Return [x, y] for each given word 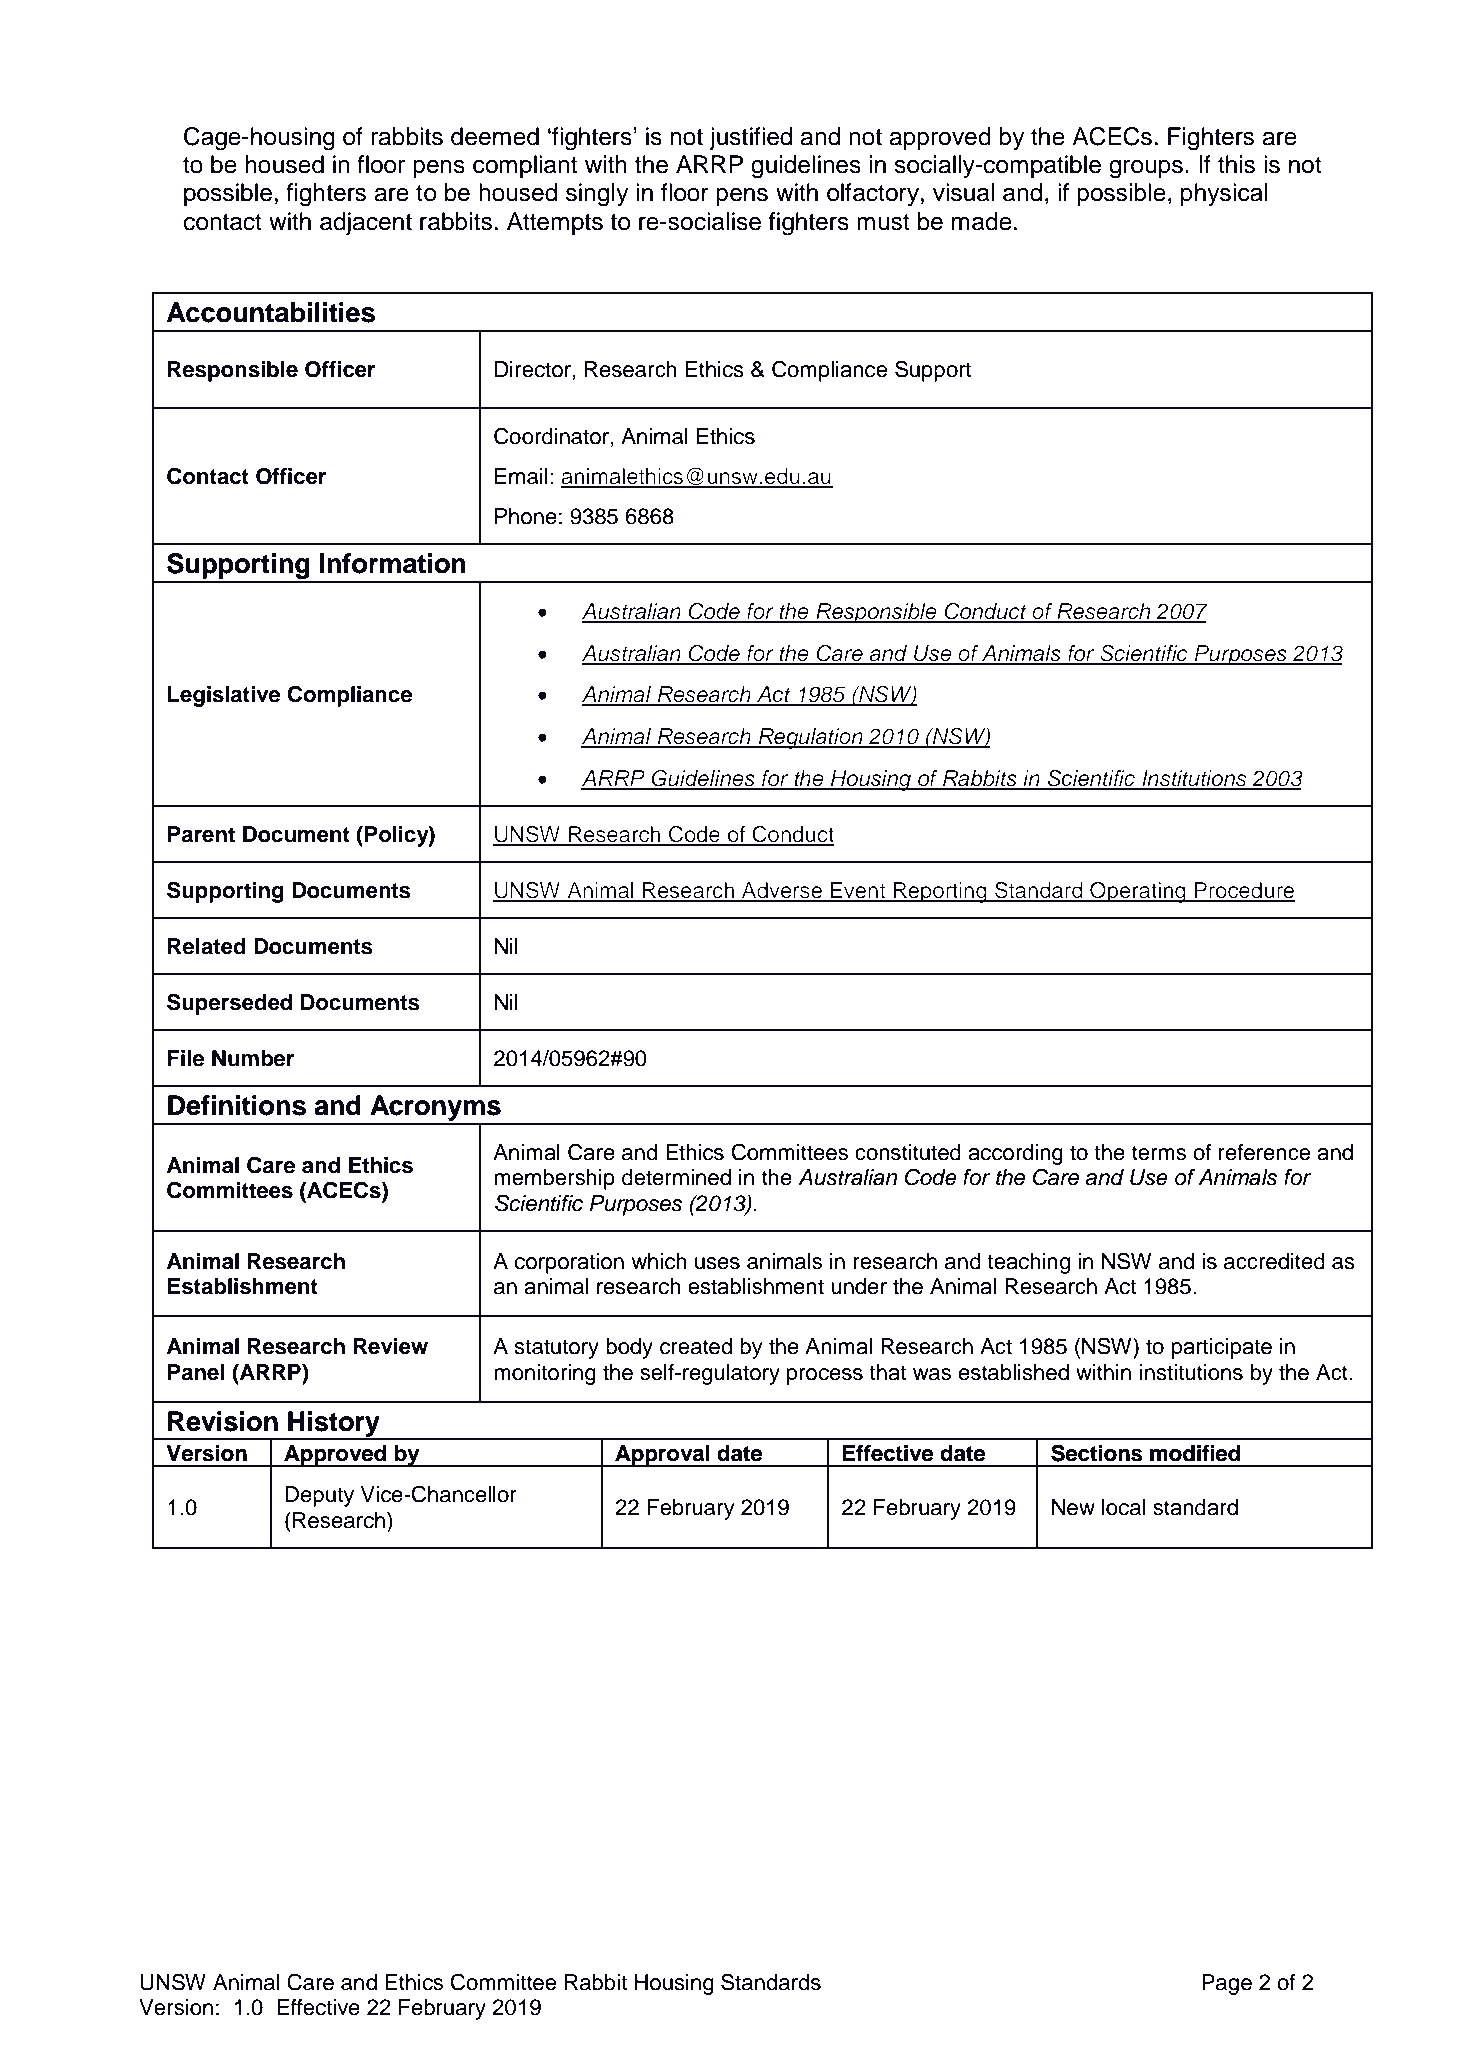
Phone [526, 516]
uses [717, 1263]
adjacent [366, 223]
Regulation [810, 738]
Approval [662, 1456]
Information [393, 563]
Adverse [782, 891]
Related [207, 946]
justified [750, 138]
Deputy [319, 1496]
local [1124, 1507]
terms [1159, 1153]
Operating [1138, 892]
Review [391, 1346]
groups [1146, 169]
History [334, 1425]
